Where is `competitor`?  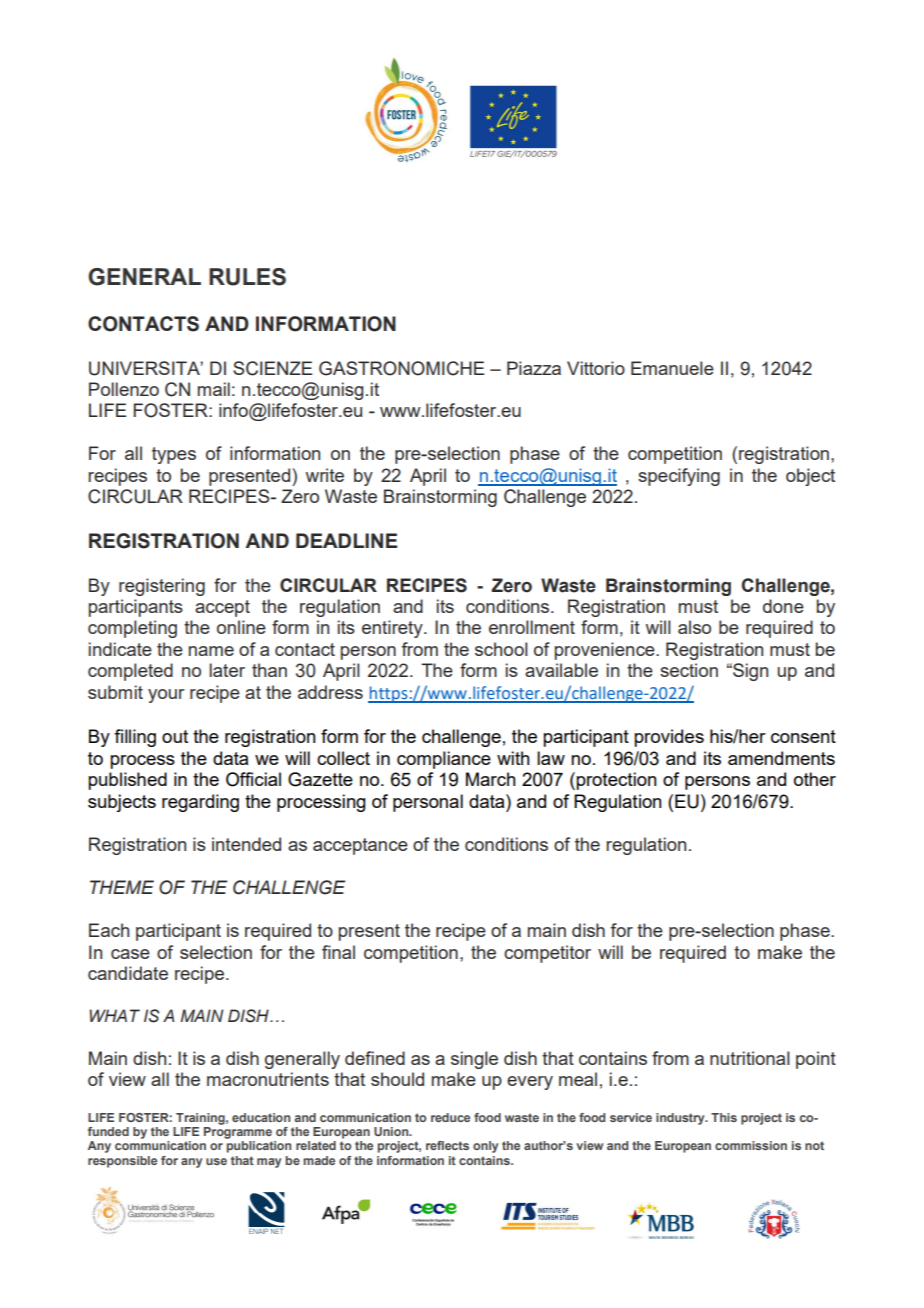
competitor is located at coordinates (547, 954).
